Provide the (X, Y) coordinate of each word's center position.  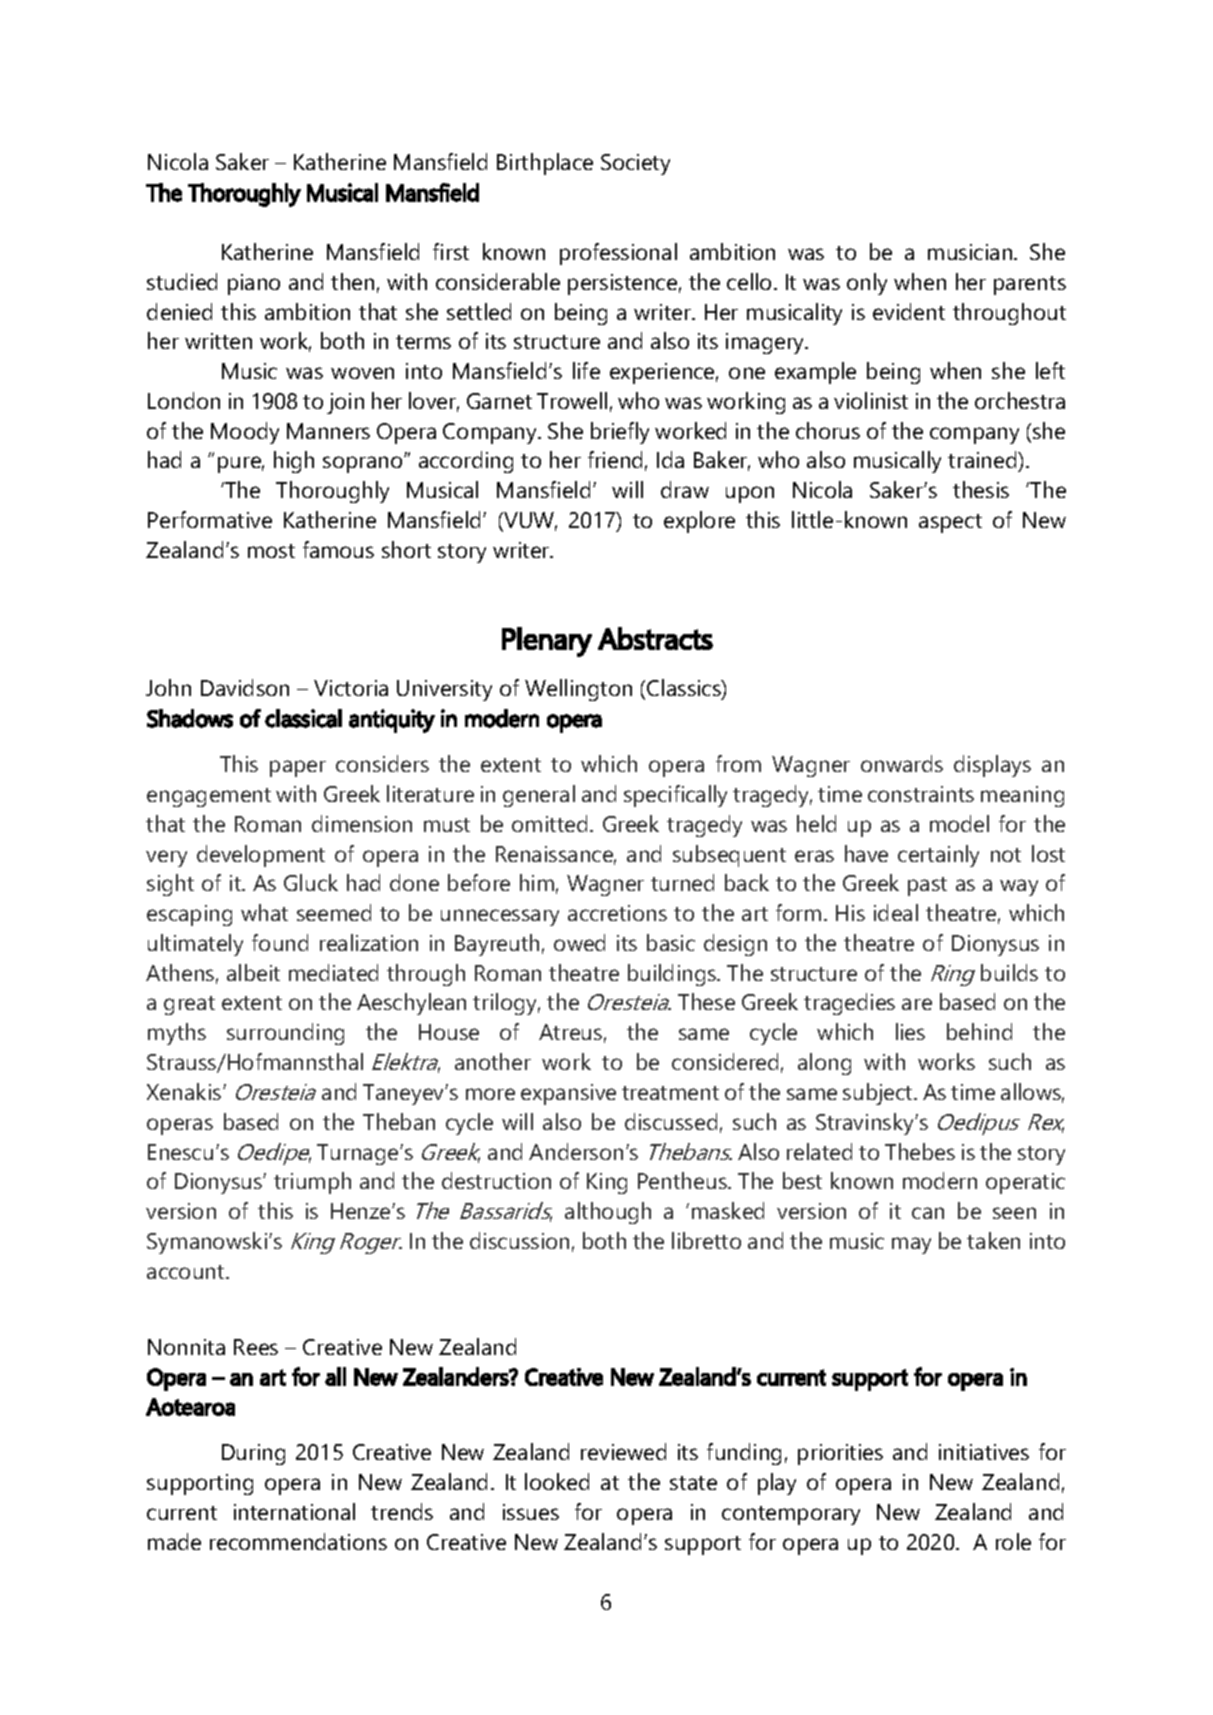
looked (557, 1481)
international (294, 1511)
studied (182, 281)
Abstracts (655, 638)
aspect (950, 523)
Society (635, 164)
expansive (568, 1094)
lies (910, 1031)
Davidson (245, 687)
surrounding (285, 1034)
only (867, 284)
